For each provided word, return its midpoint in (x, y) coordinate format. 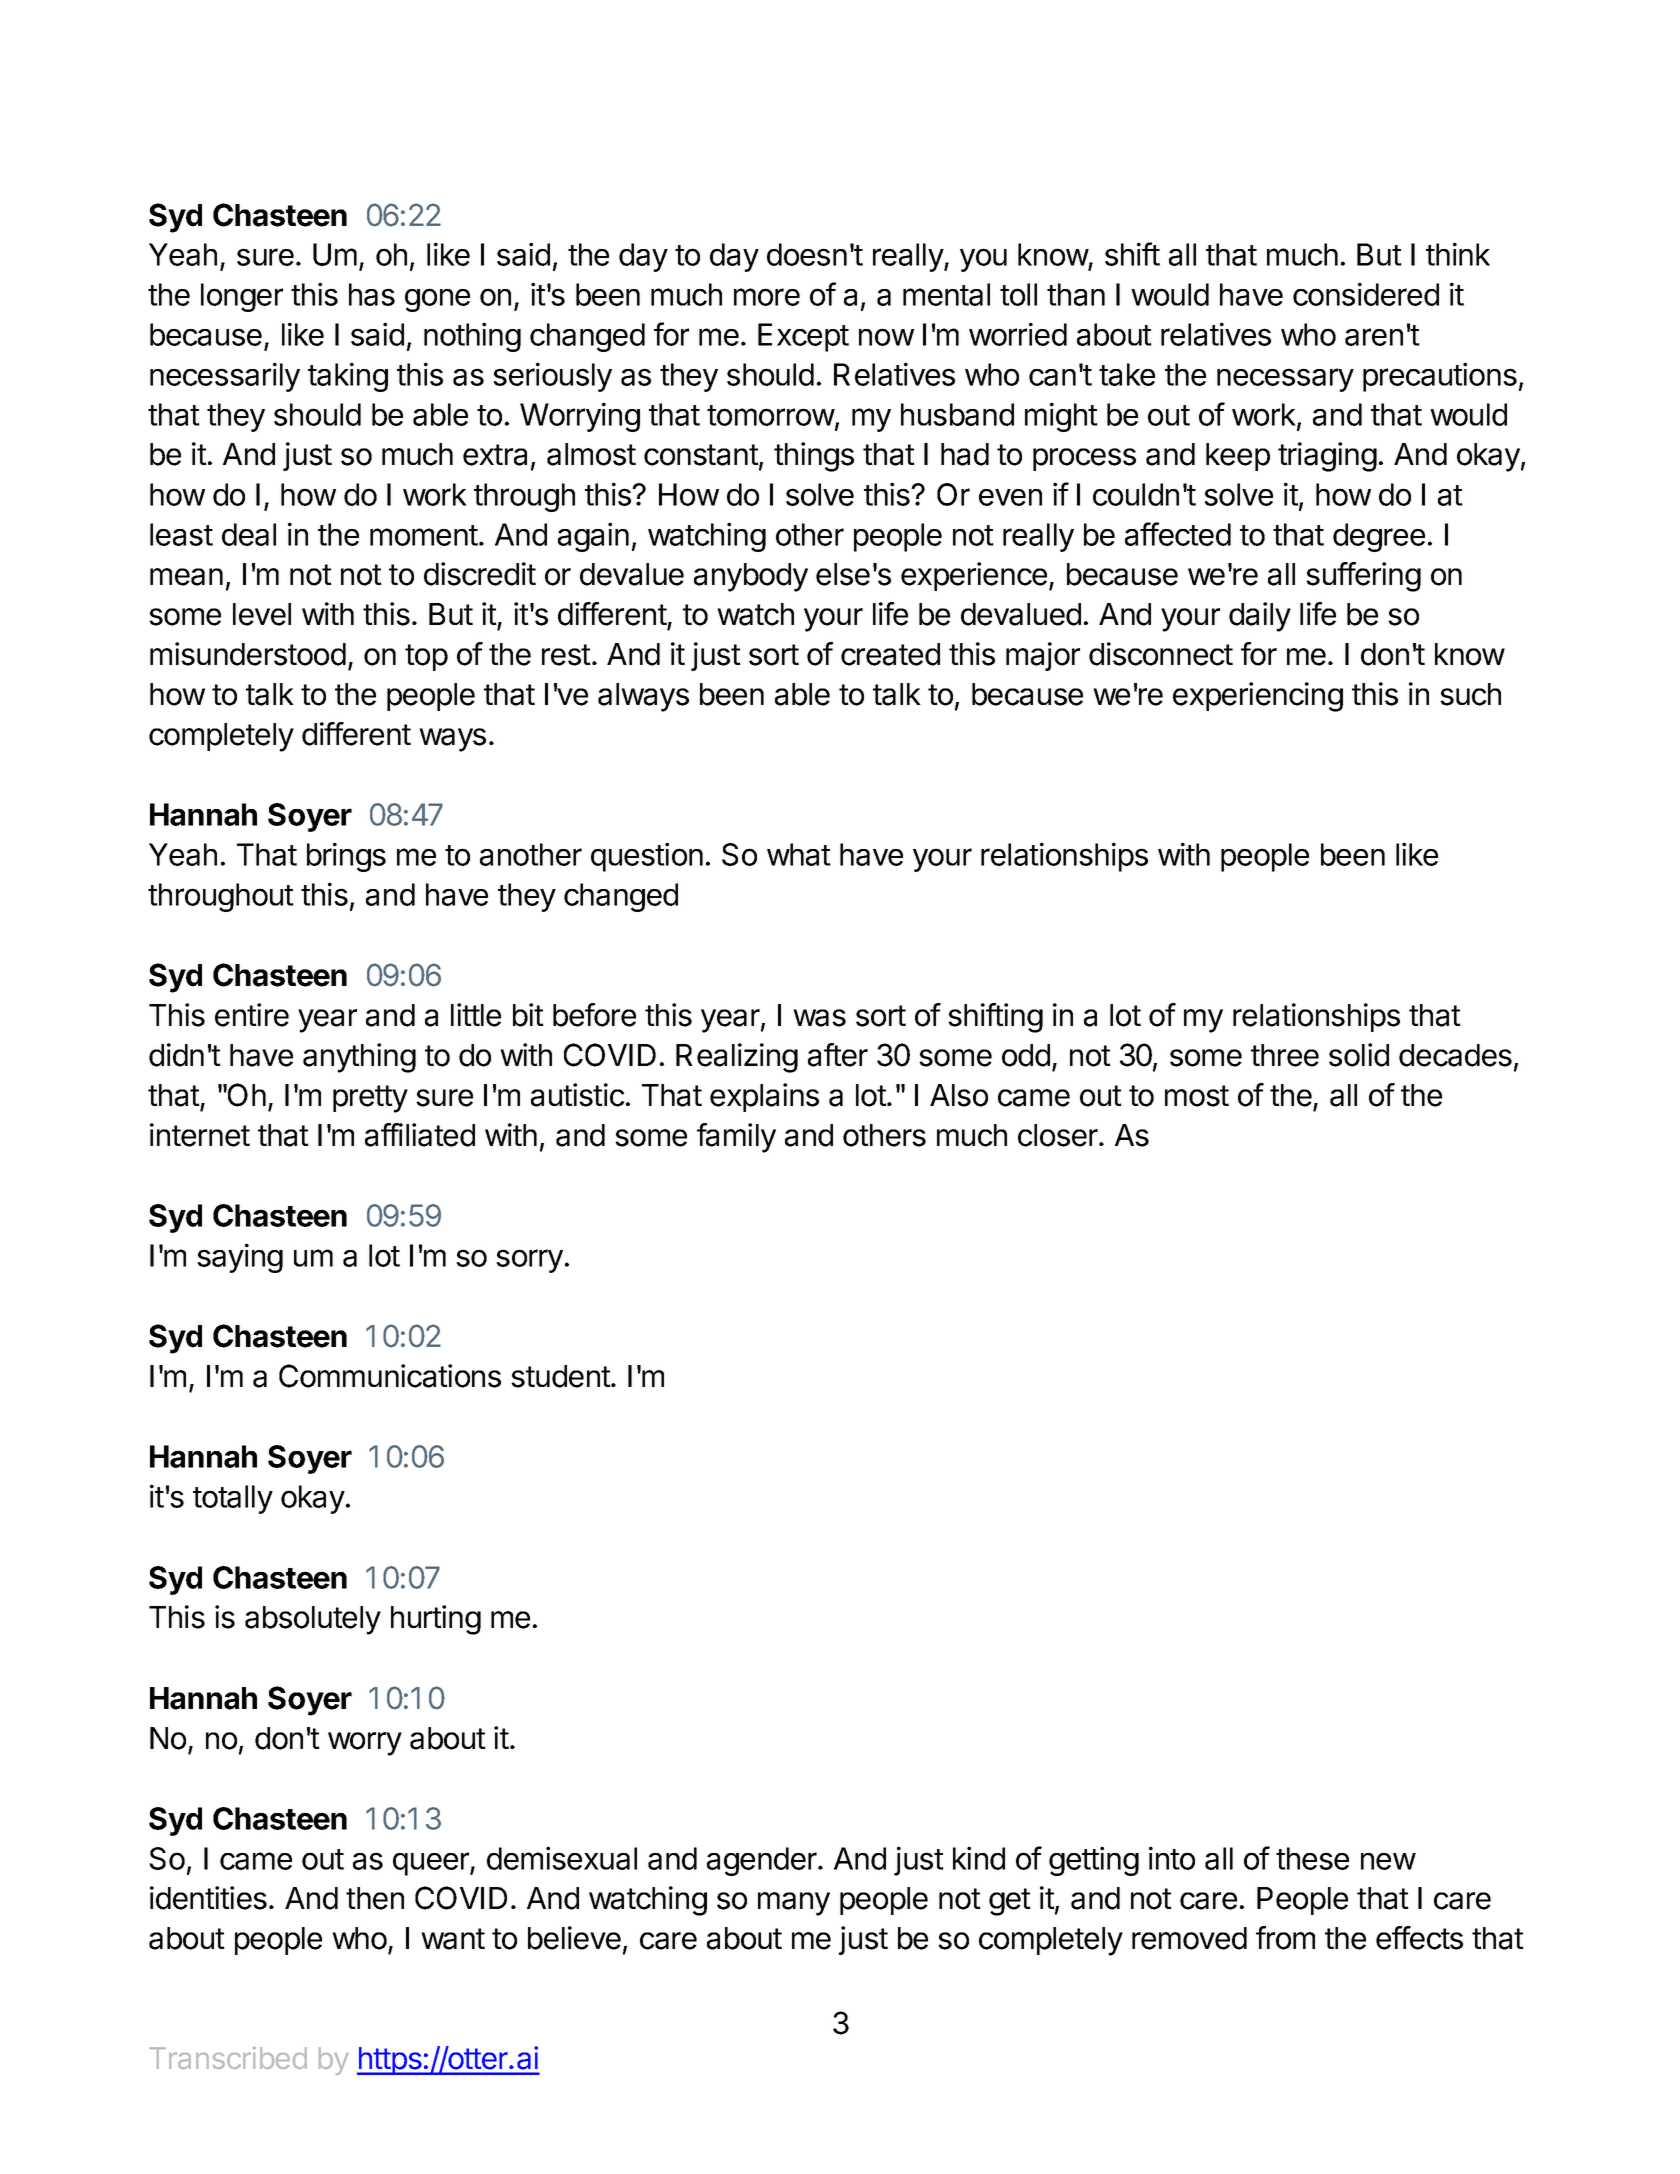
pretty (370, 1099)
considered (1366, 294)
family (736, 1138)
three (1285, 1055)
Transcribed (228, 2058)
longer (242, 297)
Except (803, 337)
